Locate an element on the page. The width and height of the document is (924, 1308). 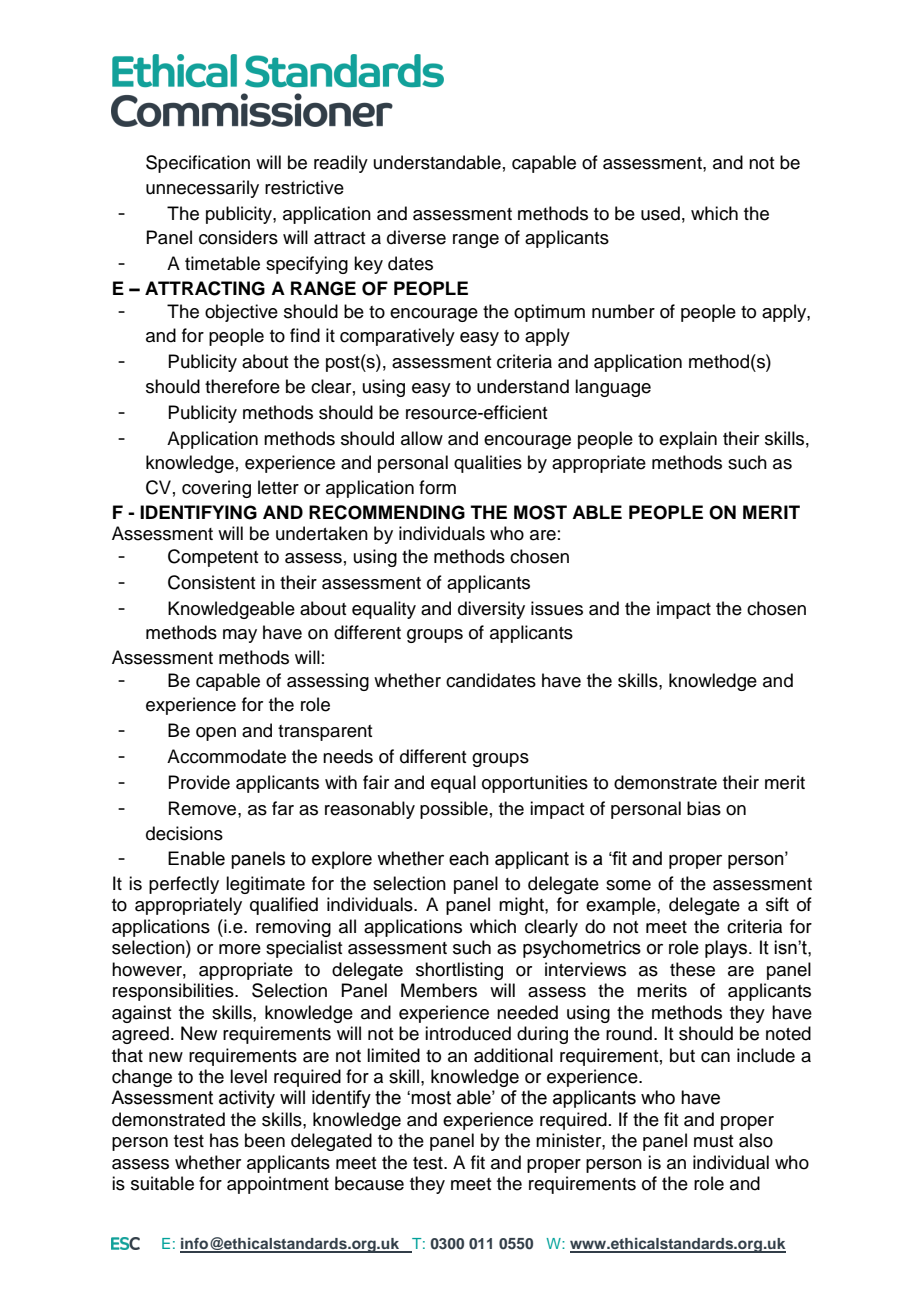
may is located at coordinates (240, 636).
